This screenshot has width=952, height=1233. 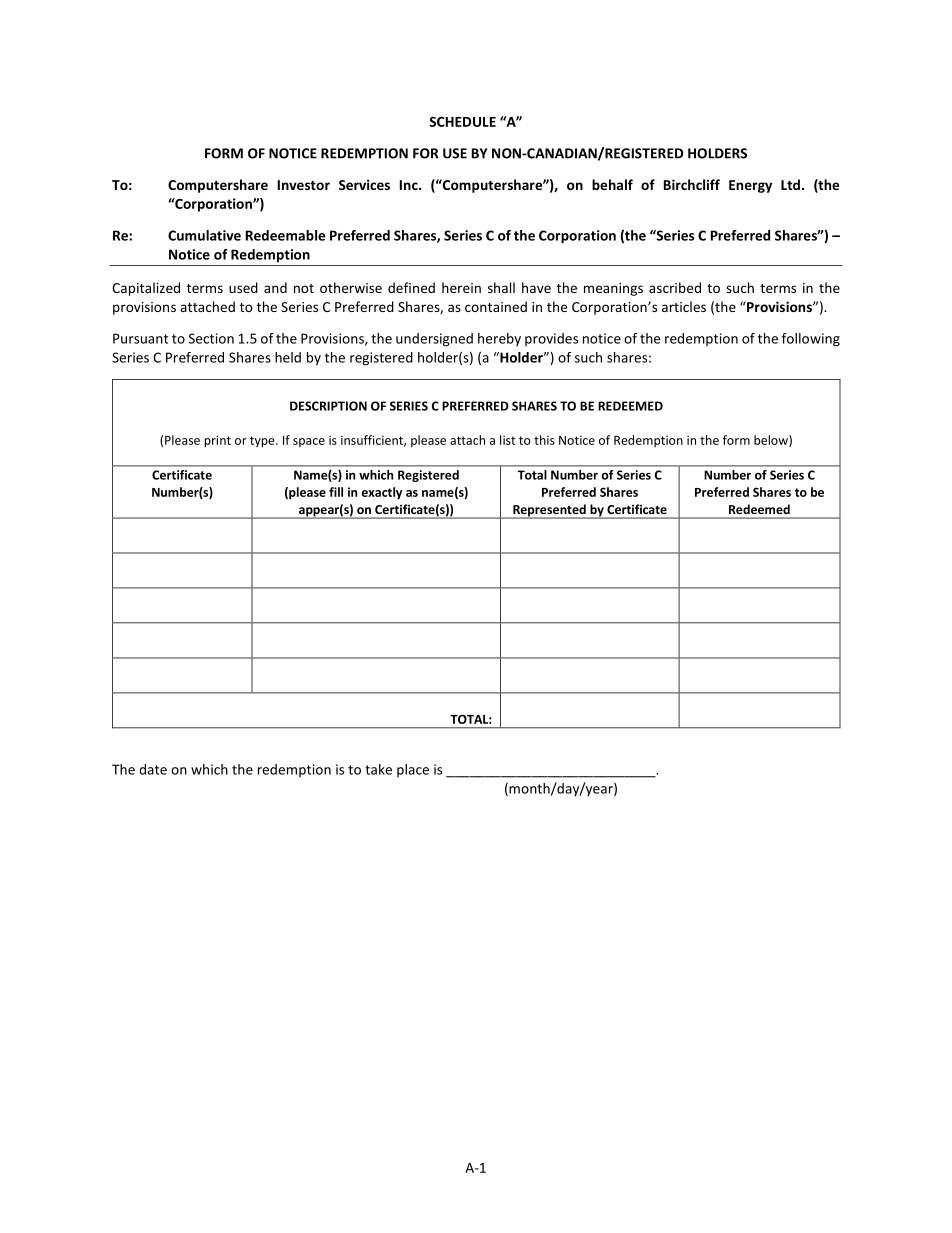 I want to click on herein, so click(x=461, y=287).
